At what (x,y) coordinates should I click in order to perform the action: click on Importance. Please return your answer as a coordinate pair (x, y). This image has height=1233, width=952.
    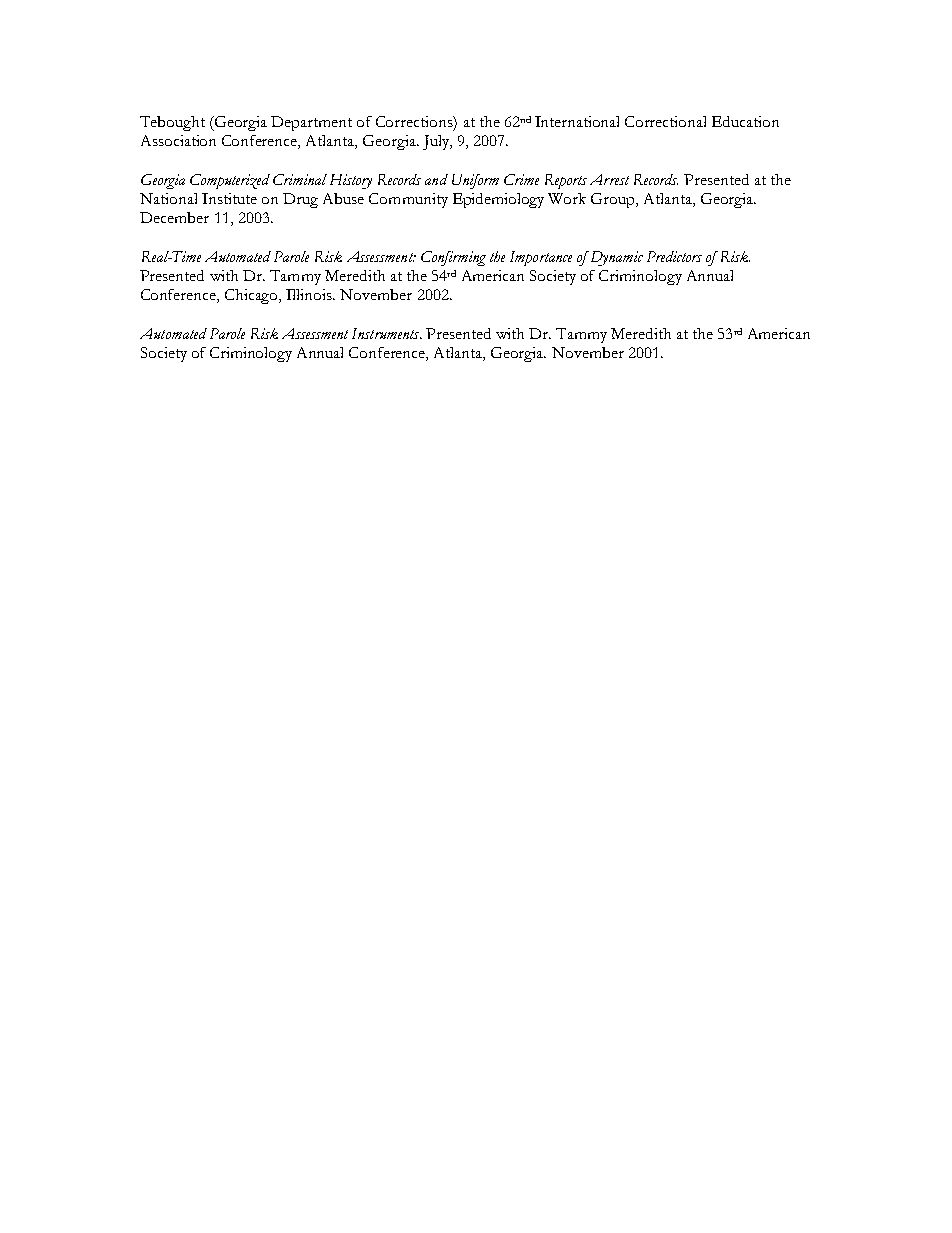
    Looking at the image, I should click on (541, 258).
